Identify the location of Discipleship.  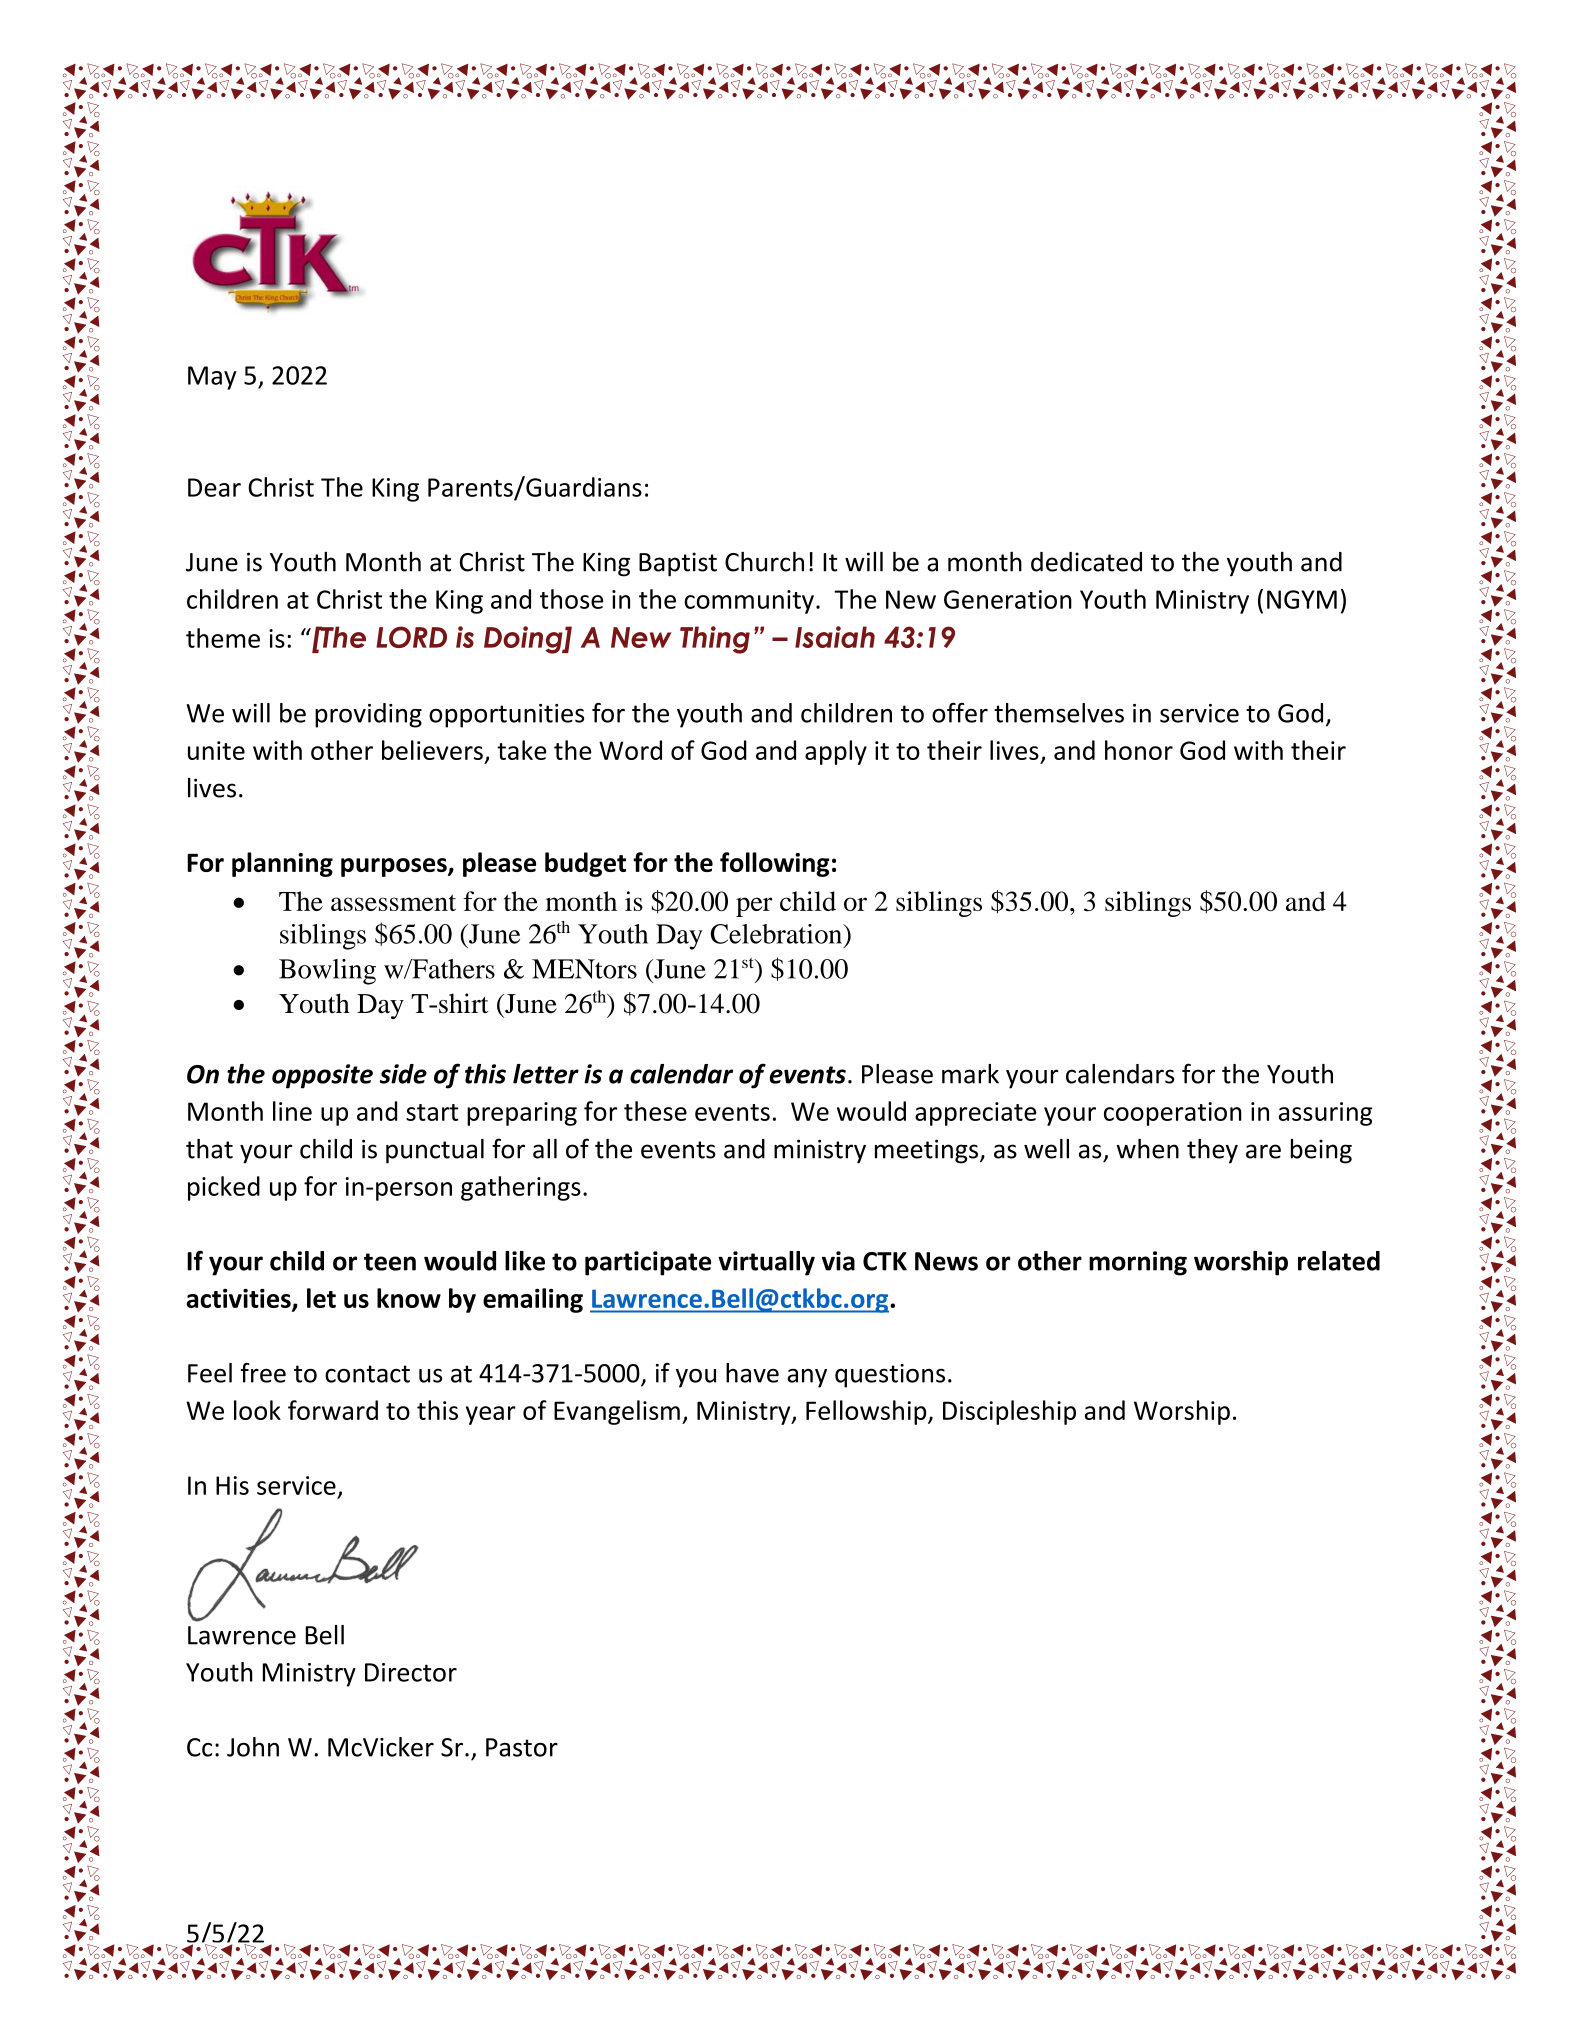
(1009, 1412).
